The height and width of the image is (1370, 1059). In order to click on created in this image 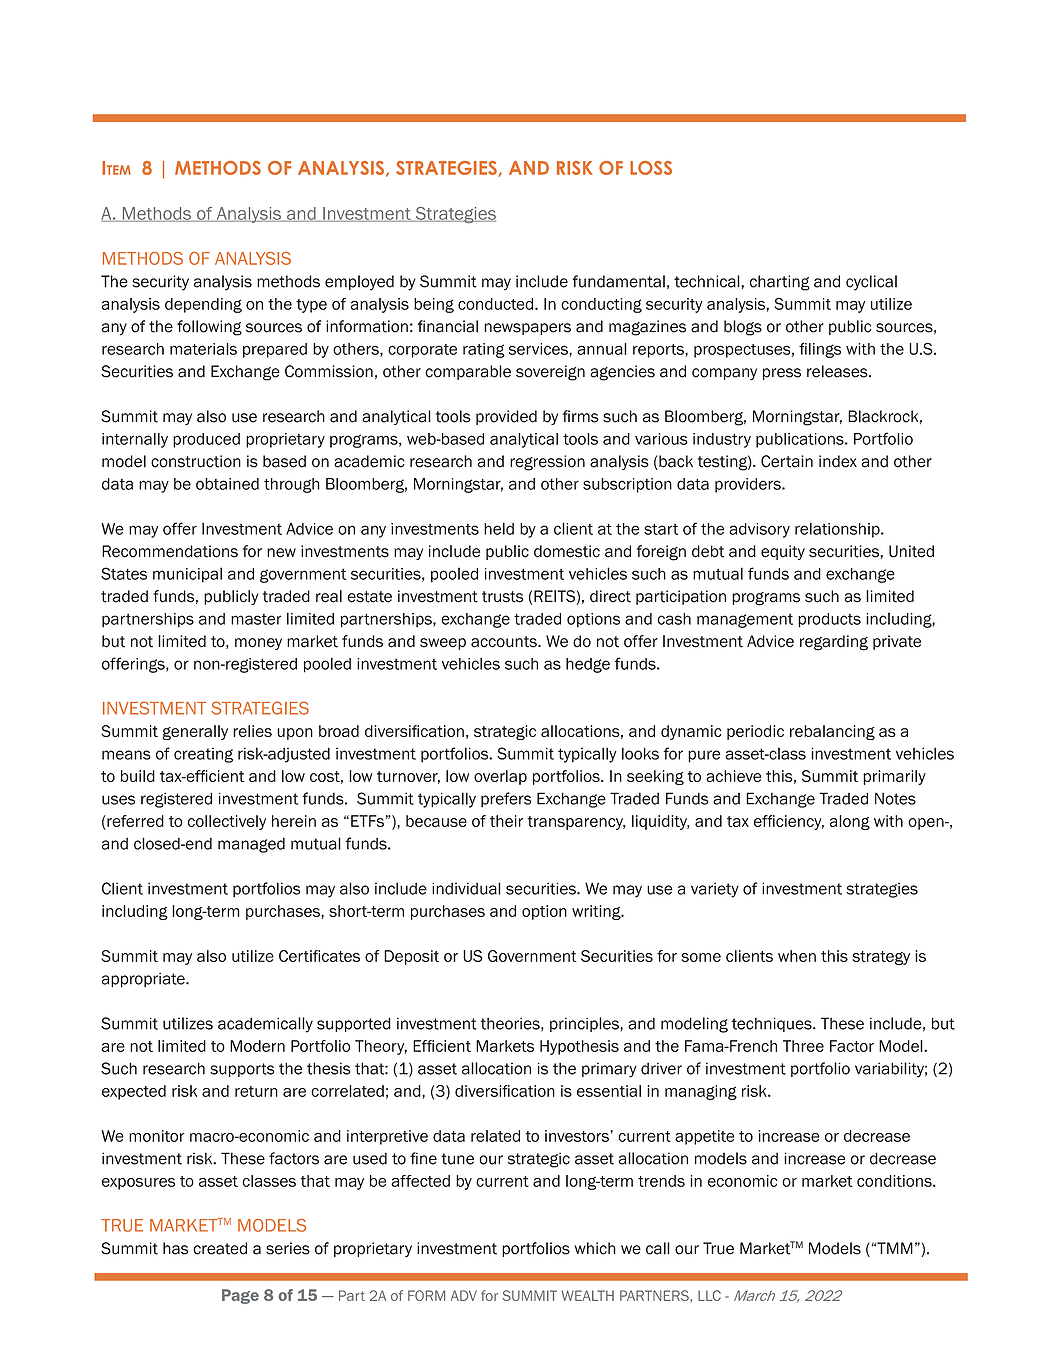, I will do `click(220, 1248)`.
